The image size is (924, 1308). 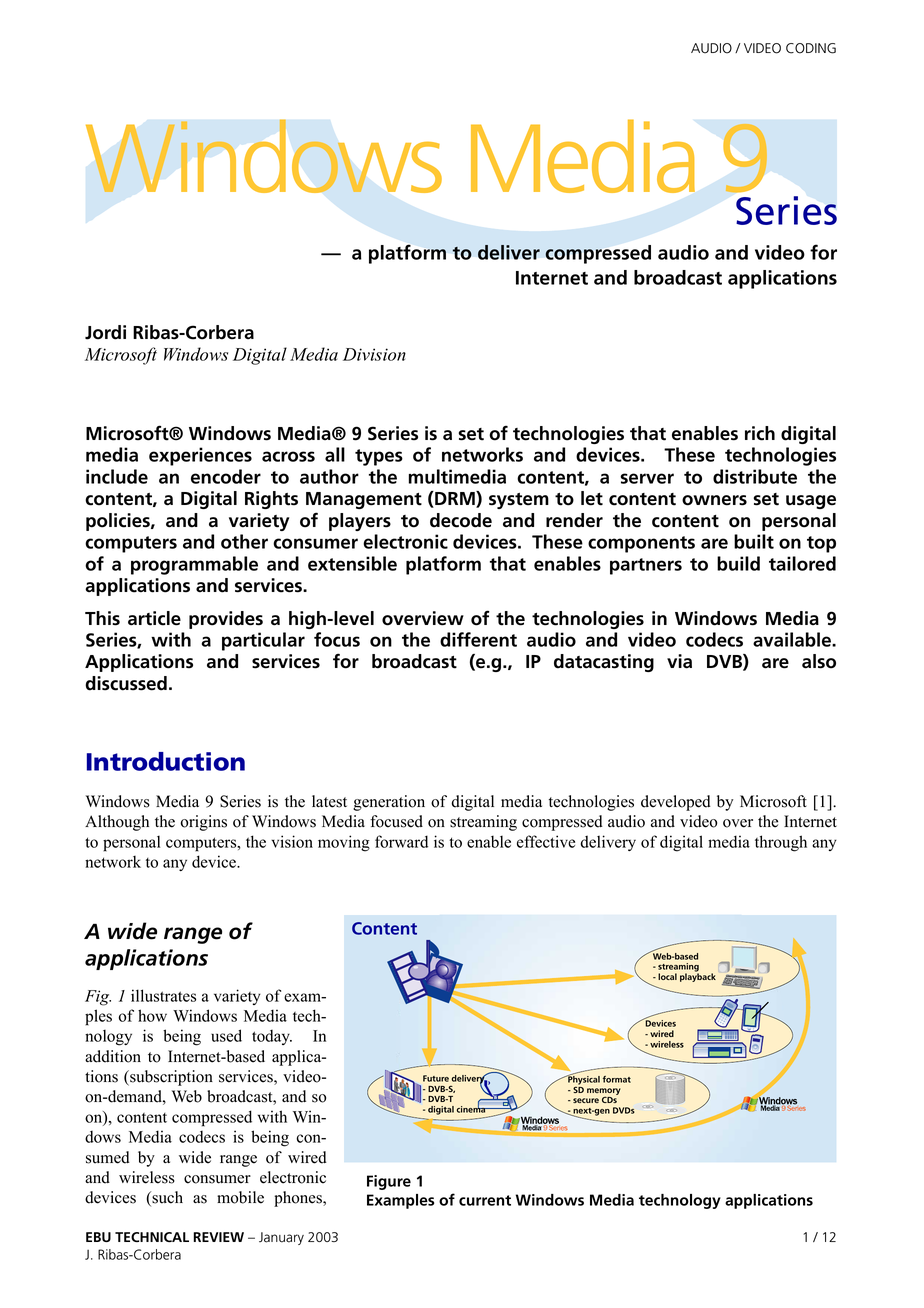 I want to click on distribute, so click(x=755, y=476).
